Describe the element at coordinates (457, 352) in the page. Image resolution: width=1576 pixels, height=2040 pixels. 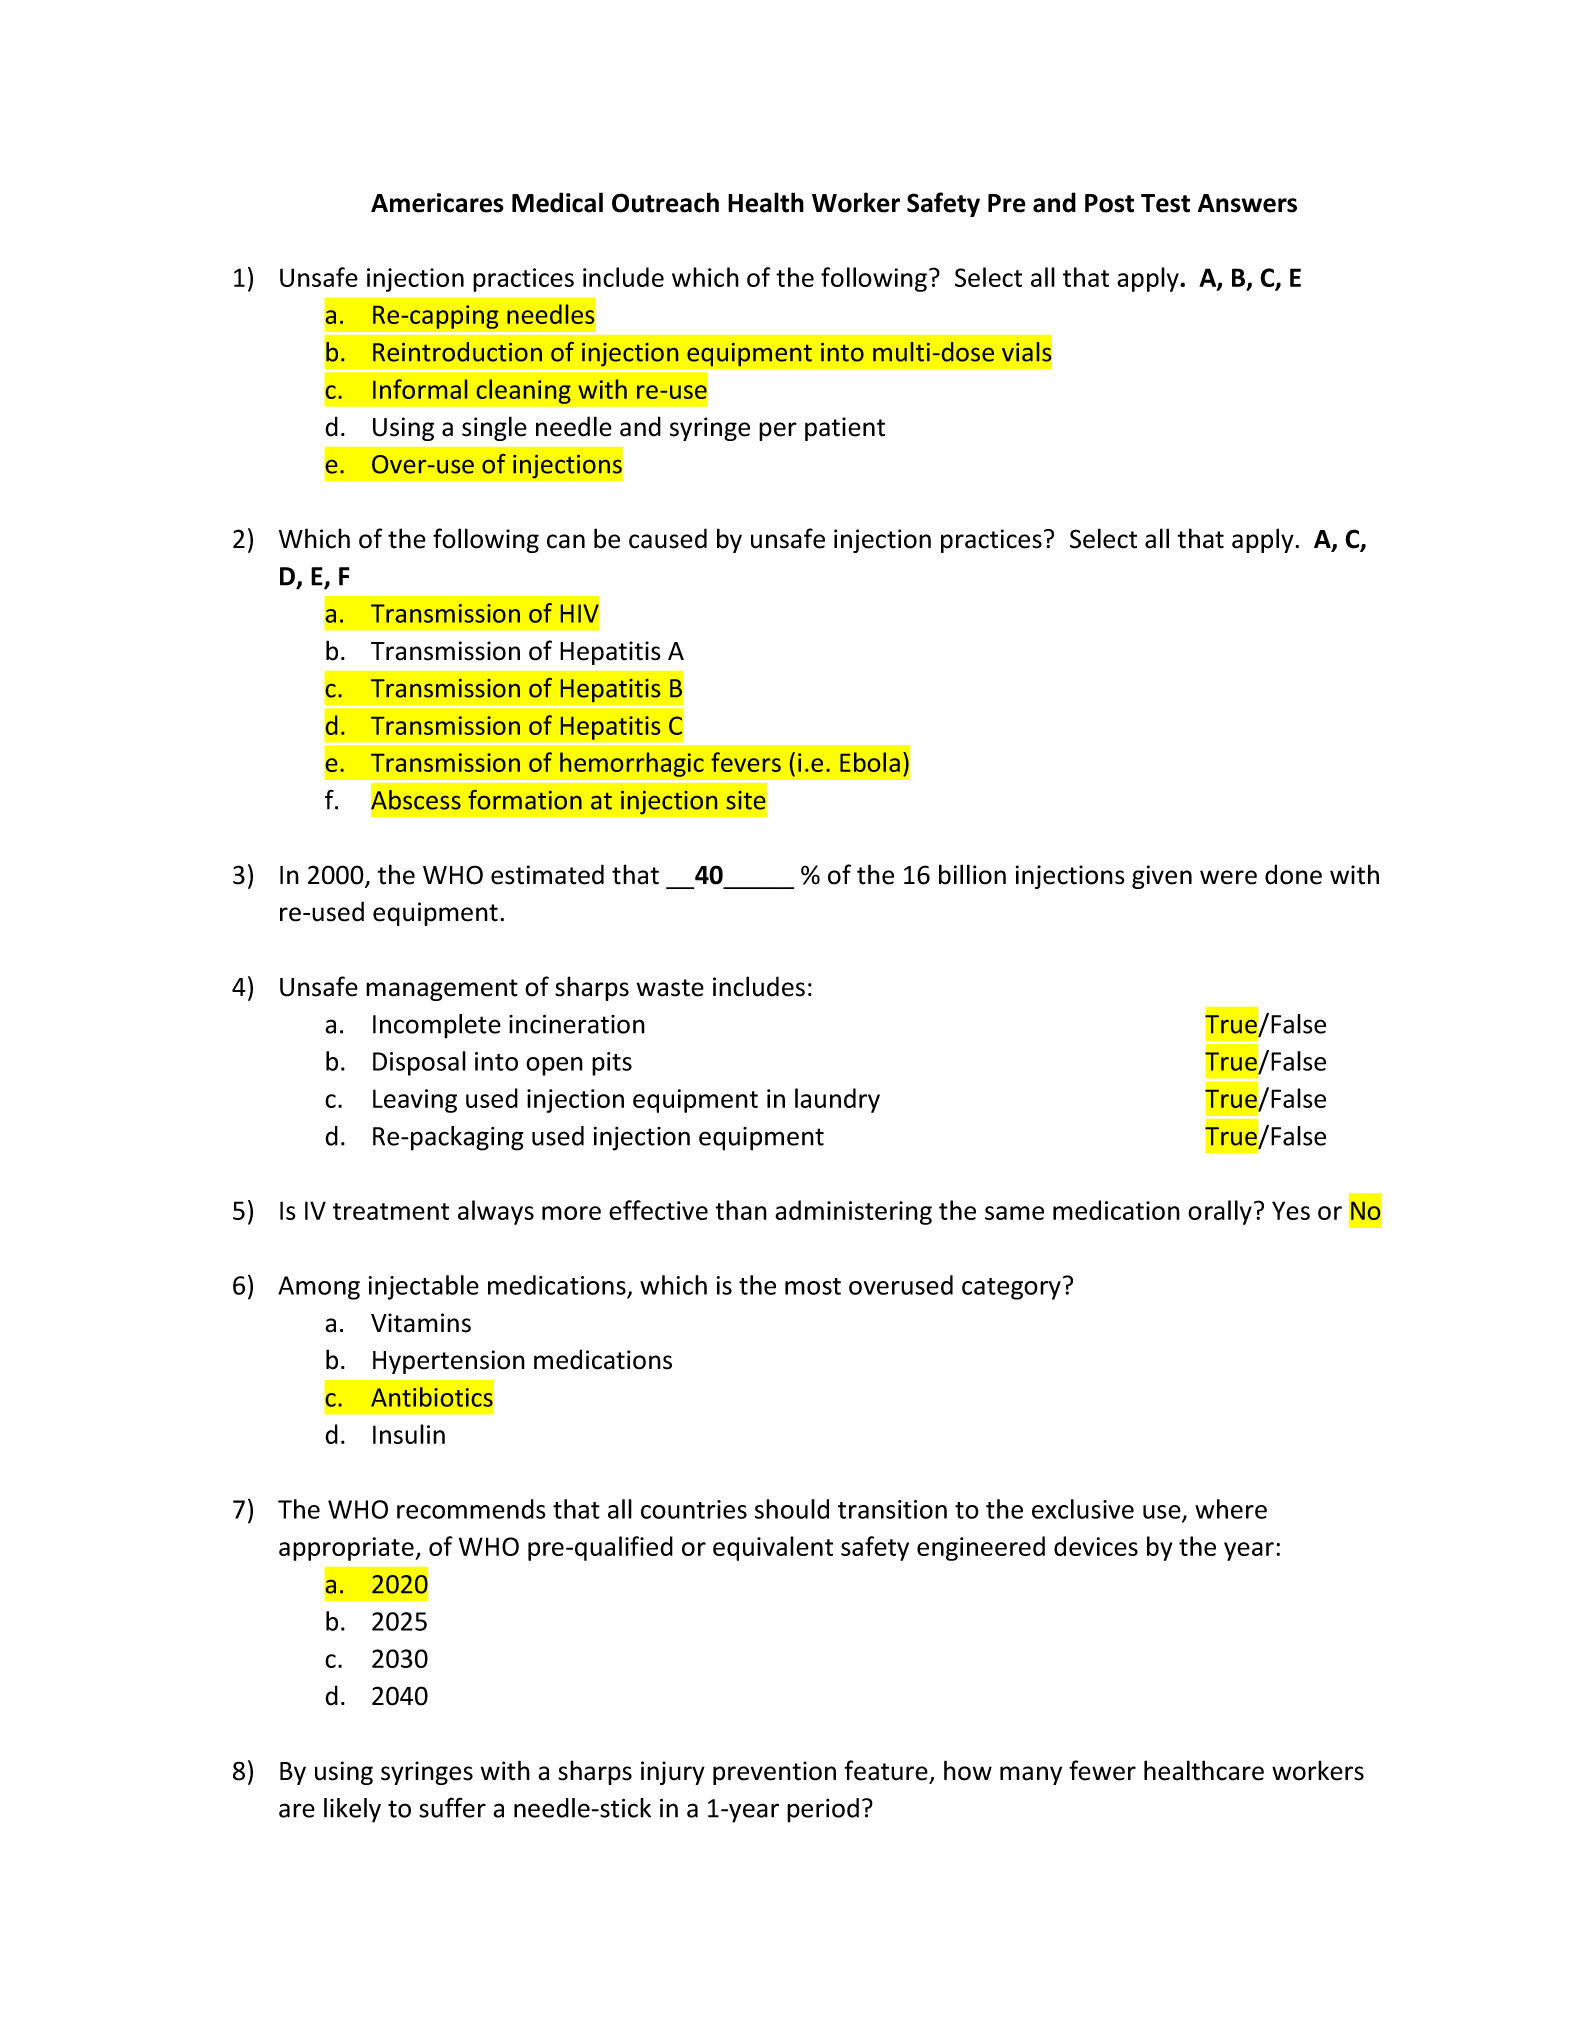
I see `Reintroduction` at that location.
